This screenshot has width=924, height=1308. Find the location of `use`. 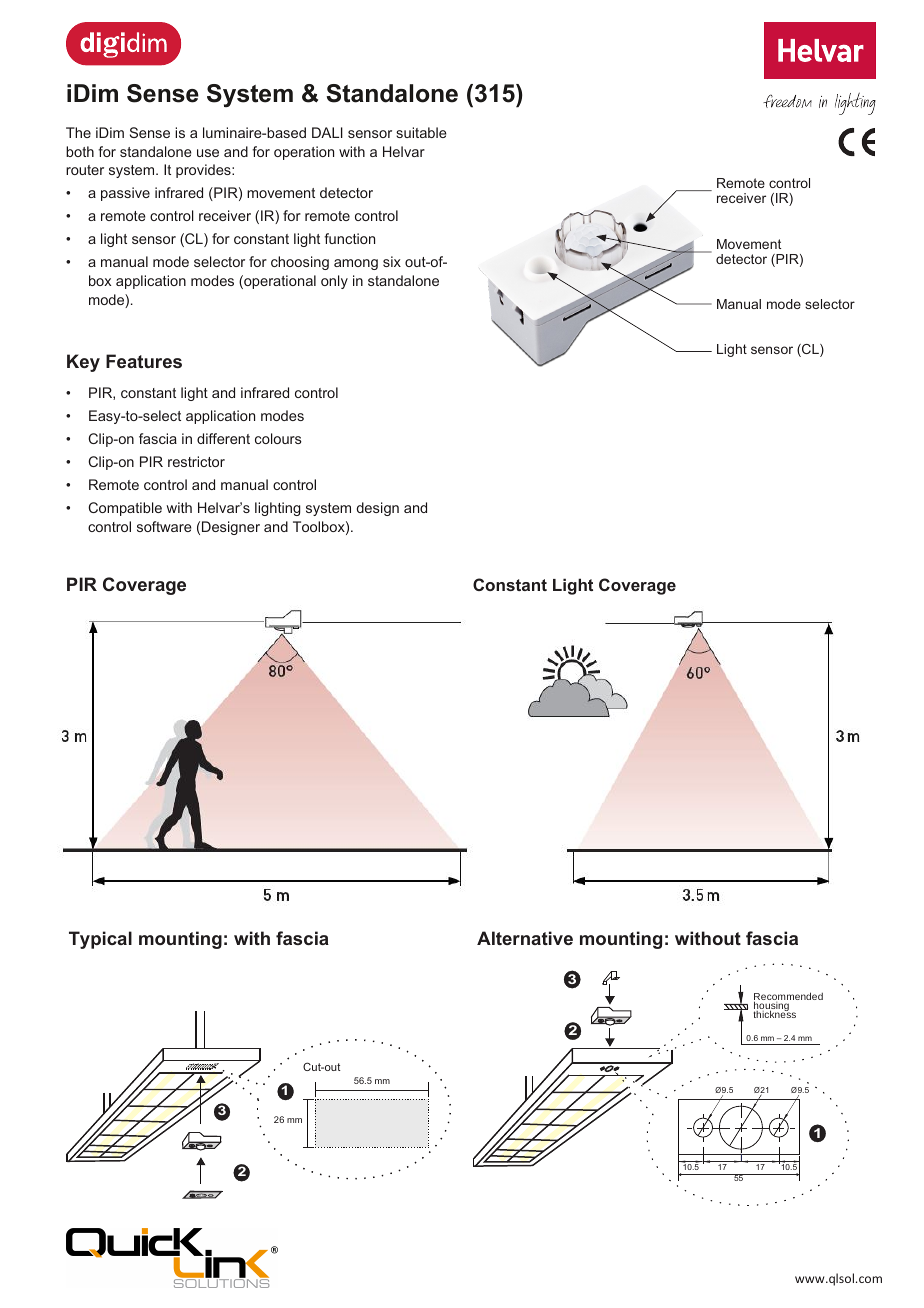

use is located at coordinates (208, 153).
